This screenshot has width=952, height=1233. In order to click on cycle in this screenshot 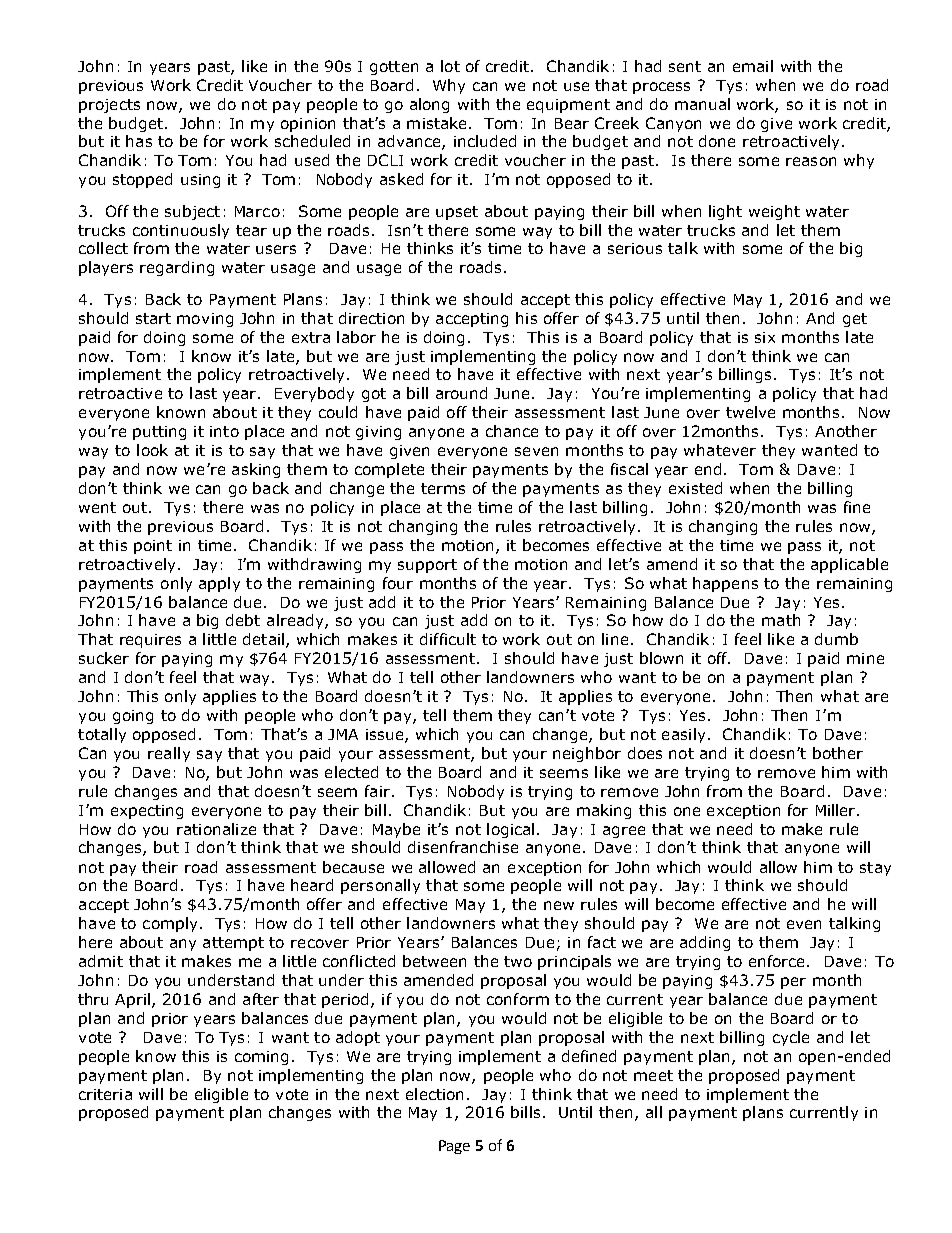, I will do `click(791, 1038)`.
